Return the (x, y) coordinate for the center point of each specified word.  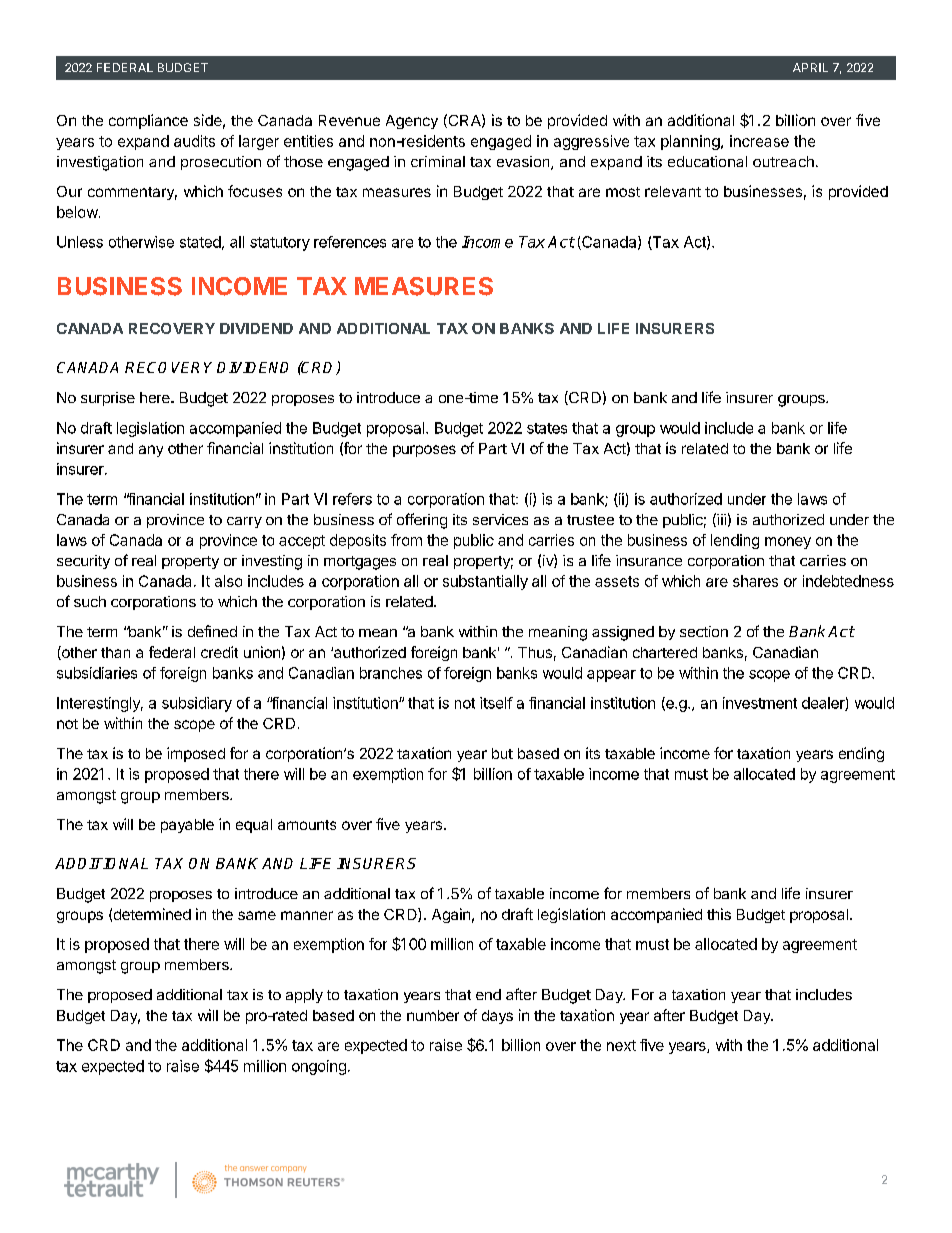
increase (759, 141)
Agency (412, 122)
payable (187, 826)
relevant (673, 191)
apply (304, 996)
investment (760, 703)
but (502, 753)
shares (755, 581)
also (228, 581)
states (547, 428)
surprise (108, 399)
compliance (148, 121)
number (433, 1015)
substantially (485, 582)
